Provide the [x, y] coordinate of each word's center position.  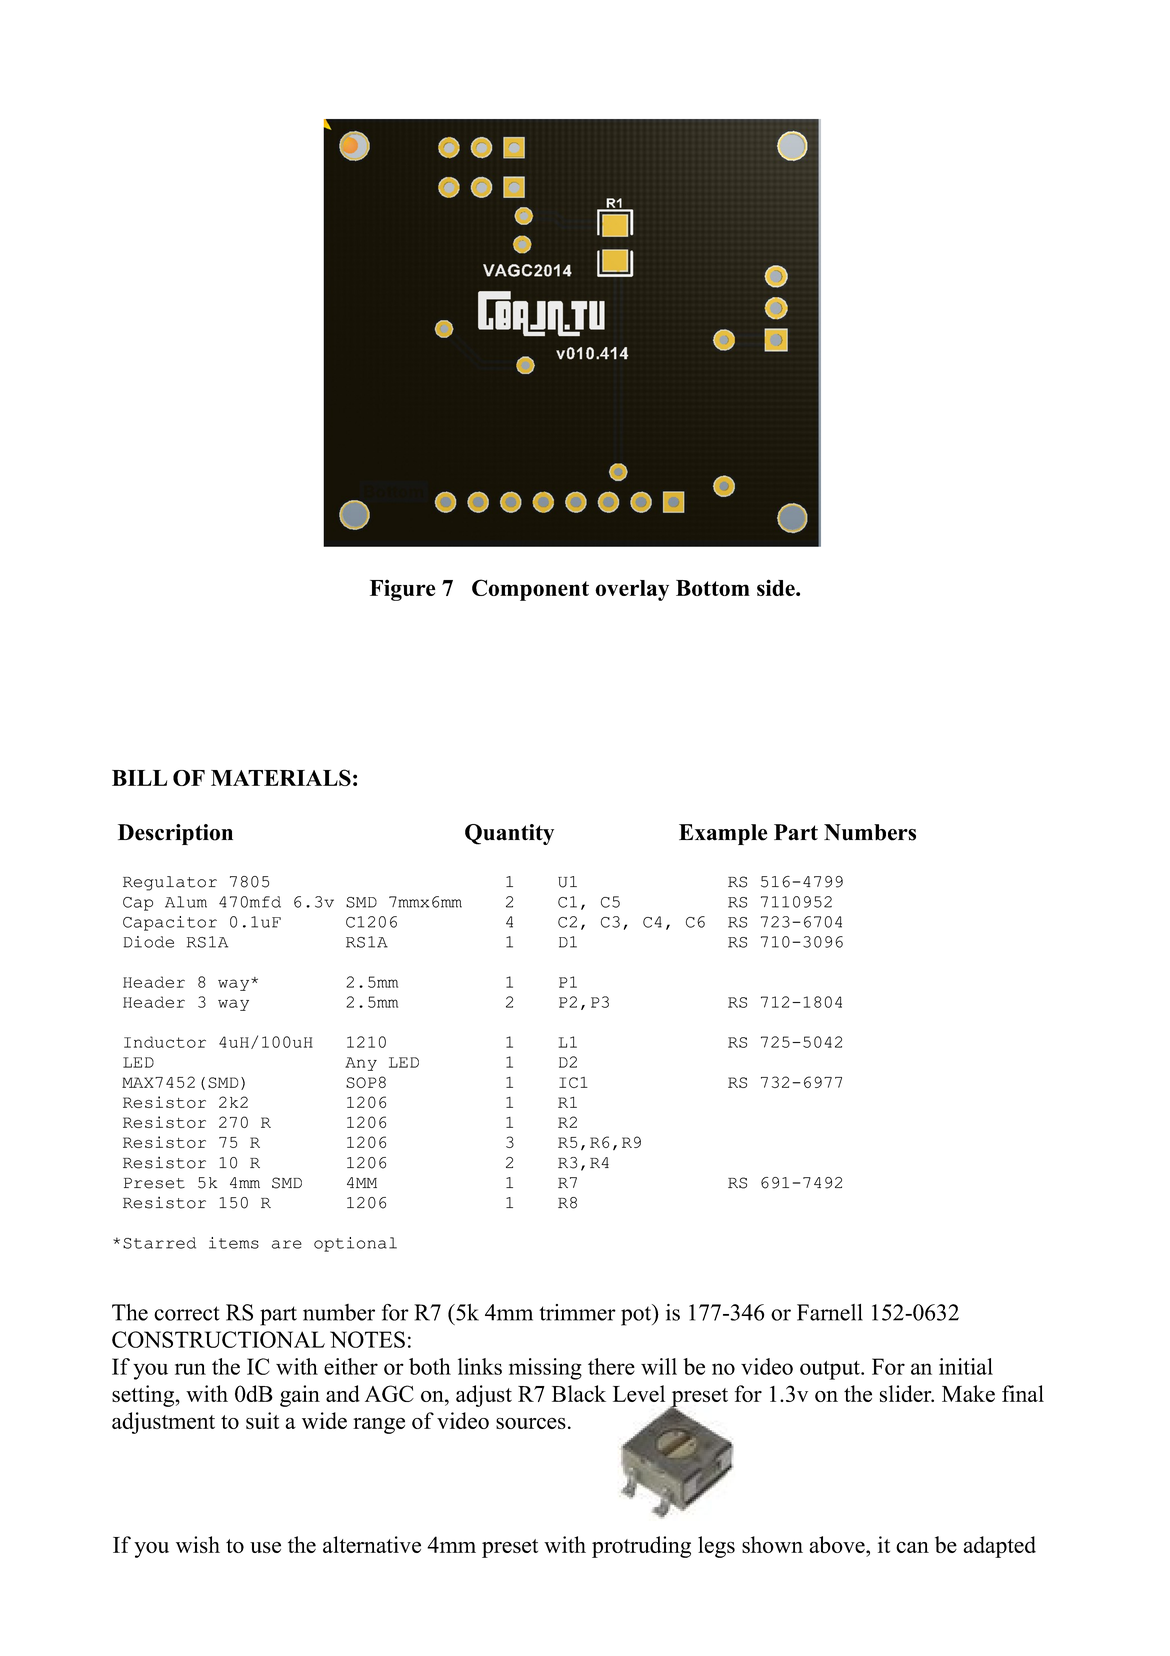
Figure [403, 590]
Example [723, 834]
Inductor [165, 1042]
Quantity [509, 834]
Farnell [830, 1312]
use [265, 1547]
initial [966, 1366]
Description [175, 834]
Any [361, 1064]
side [777, 587]
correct [187, 1313]
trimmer [577, 1312]
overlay [632, 590]
